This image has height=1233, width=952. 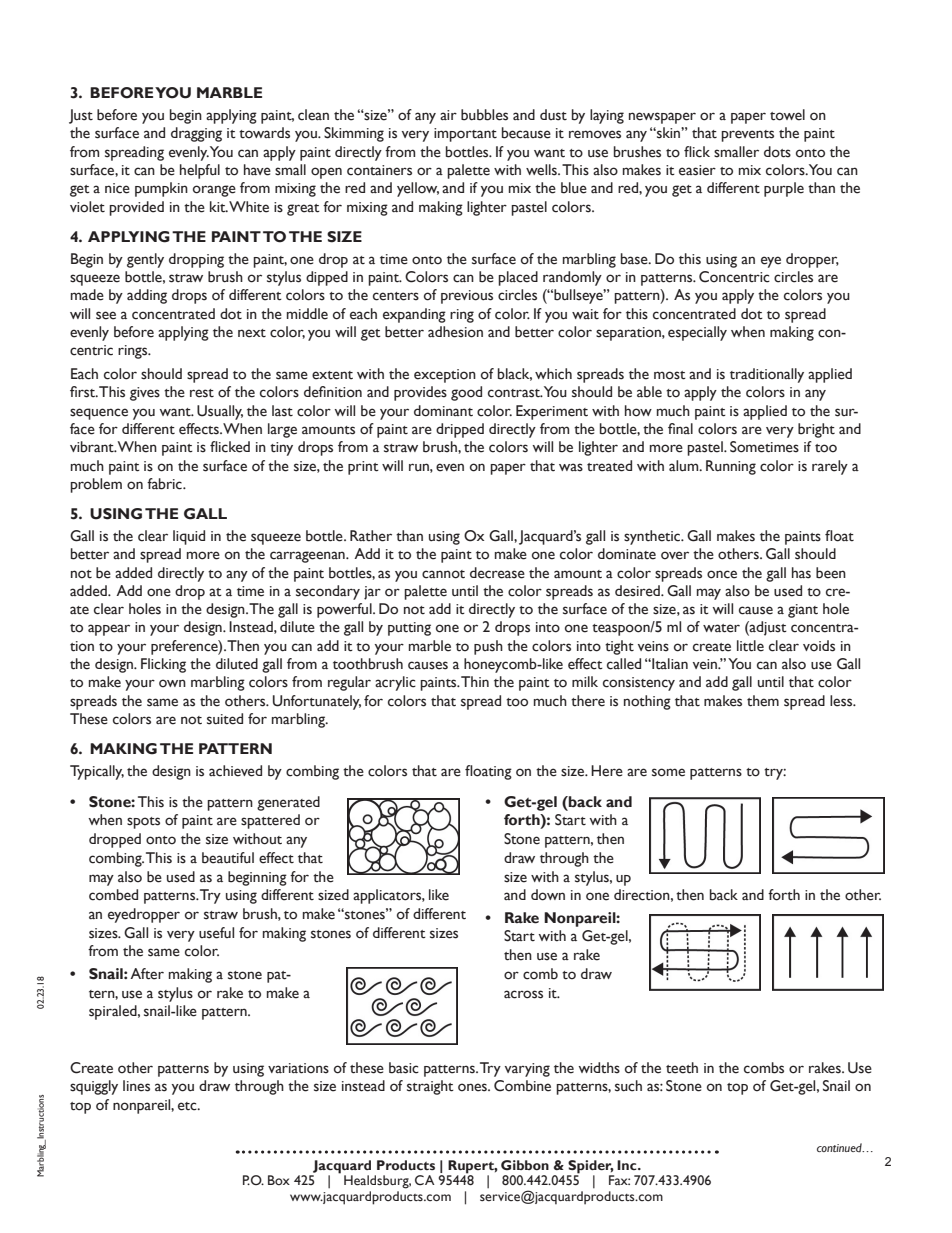 I want to click on lines, so click(x=136, y=1086).
